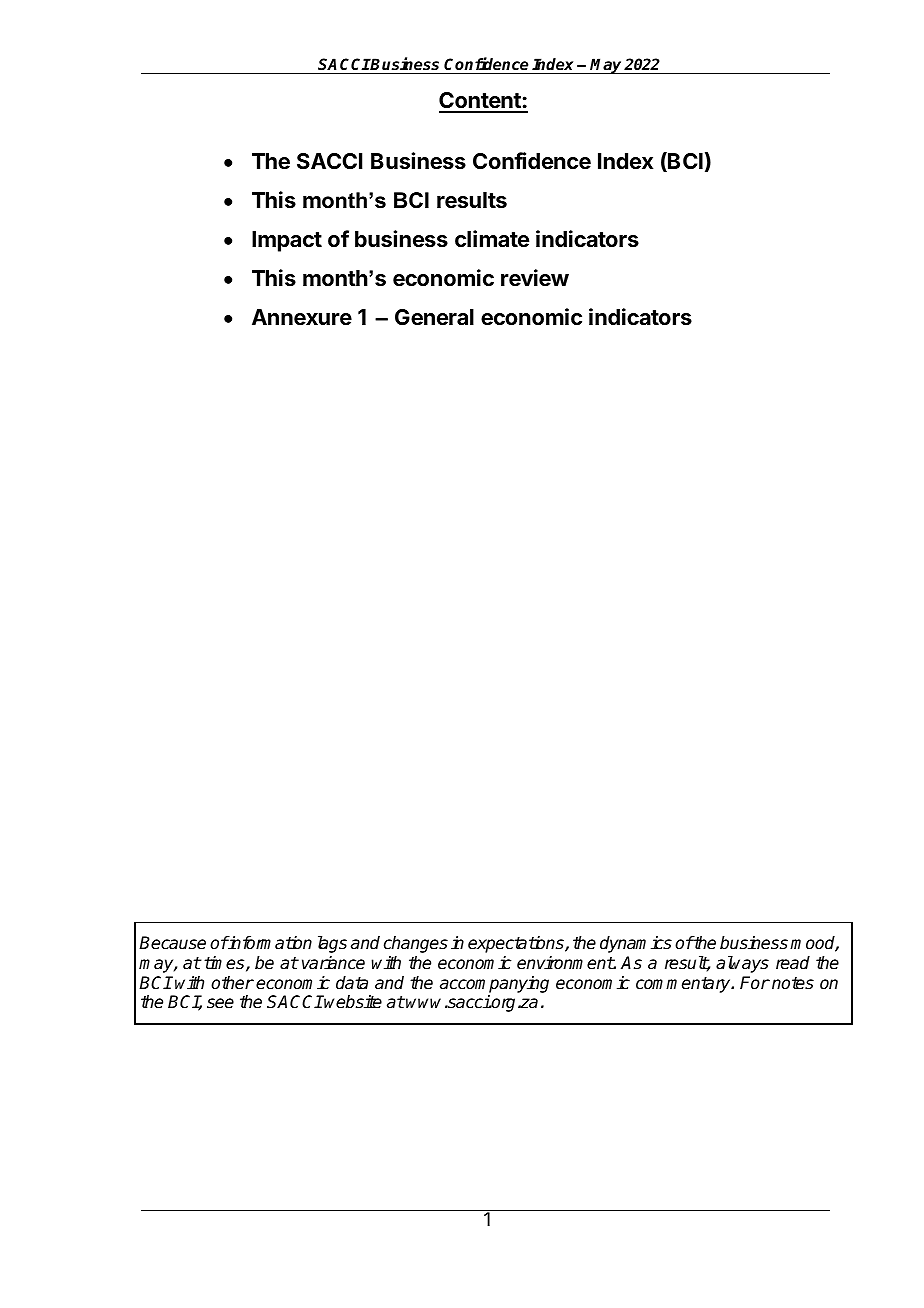  Describe the element at coordinates (172, 943) in the image. I see `Because` at that location.
